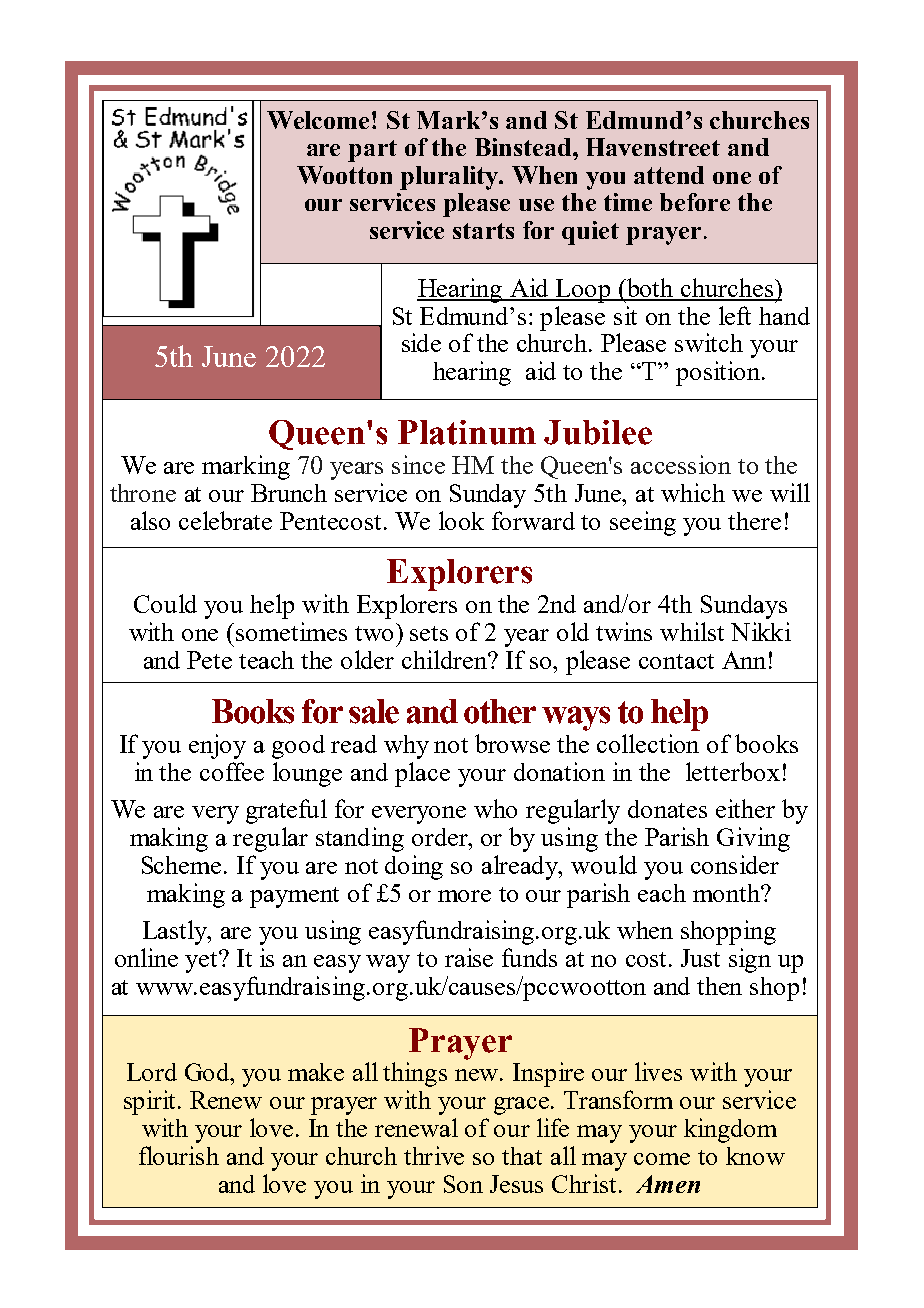 The image size is (924, 1308). I want to click on who, so click(495, 808).
